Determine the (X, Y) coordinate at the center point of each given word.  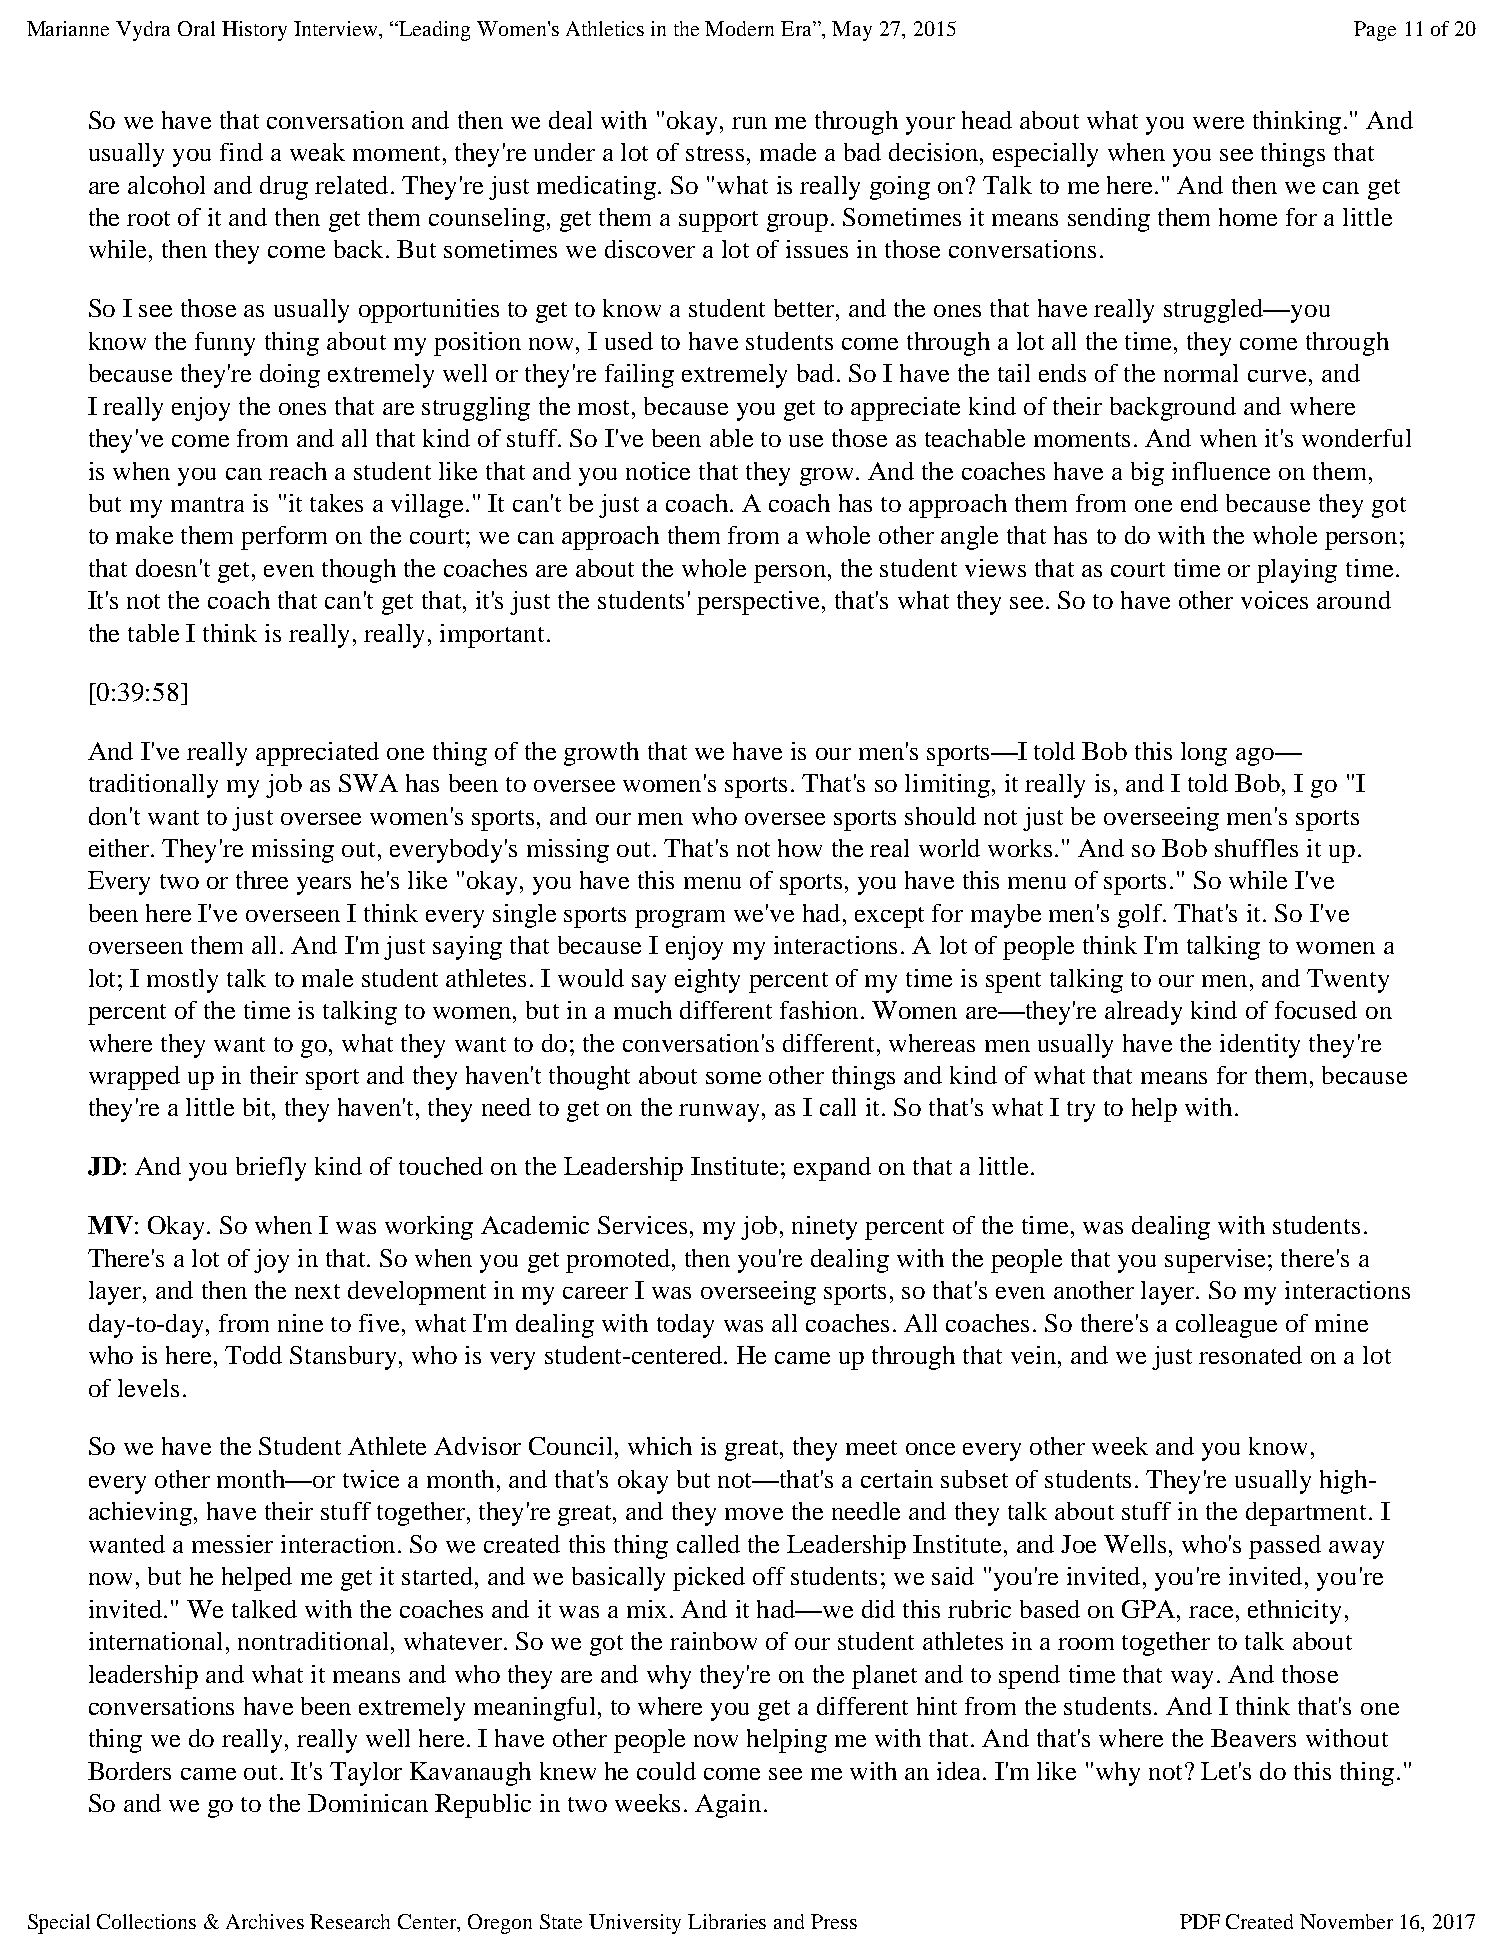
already (1143, 1013)
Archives (265, 1921)
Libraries (727, 1921)
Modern (739, 28)
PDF (1200, 1921)
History (254, 31)
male (327, 978)
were (1218, 123)
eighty (707, 981)
